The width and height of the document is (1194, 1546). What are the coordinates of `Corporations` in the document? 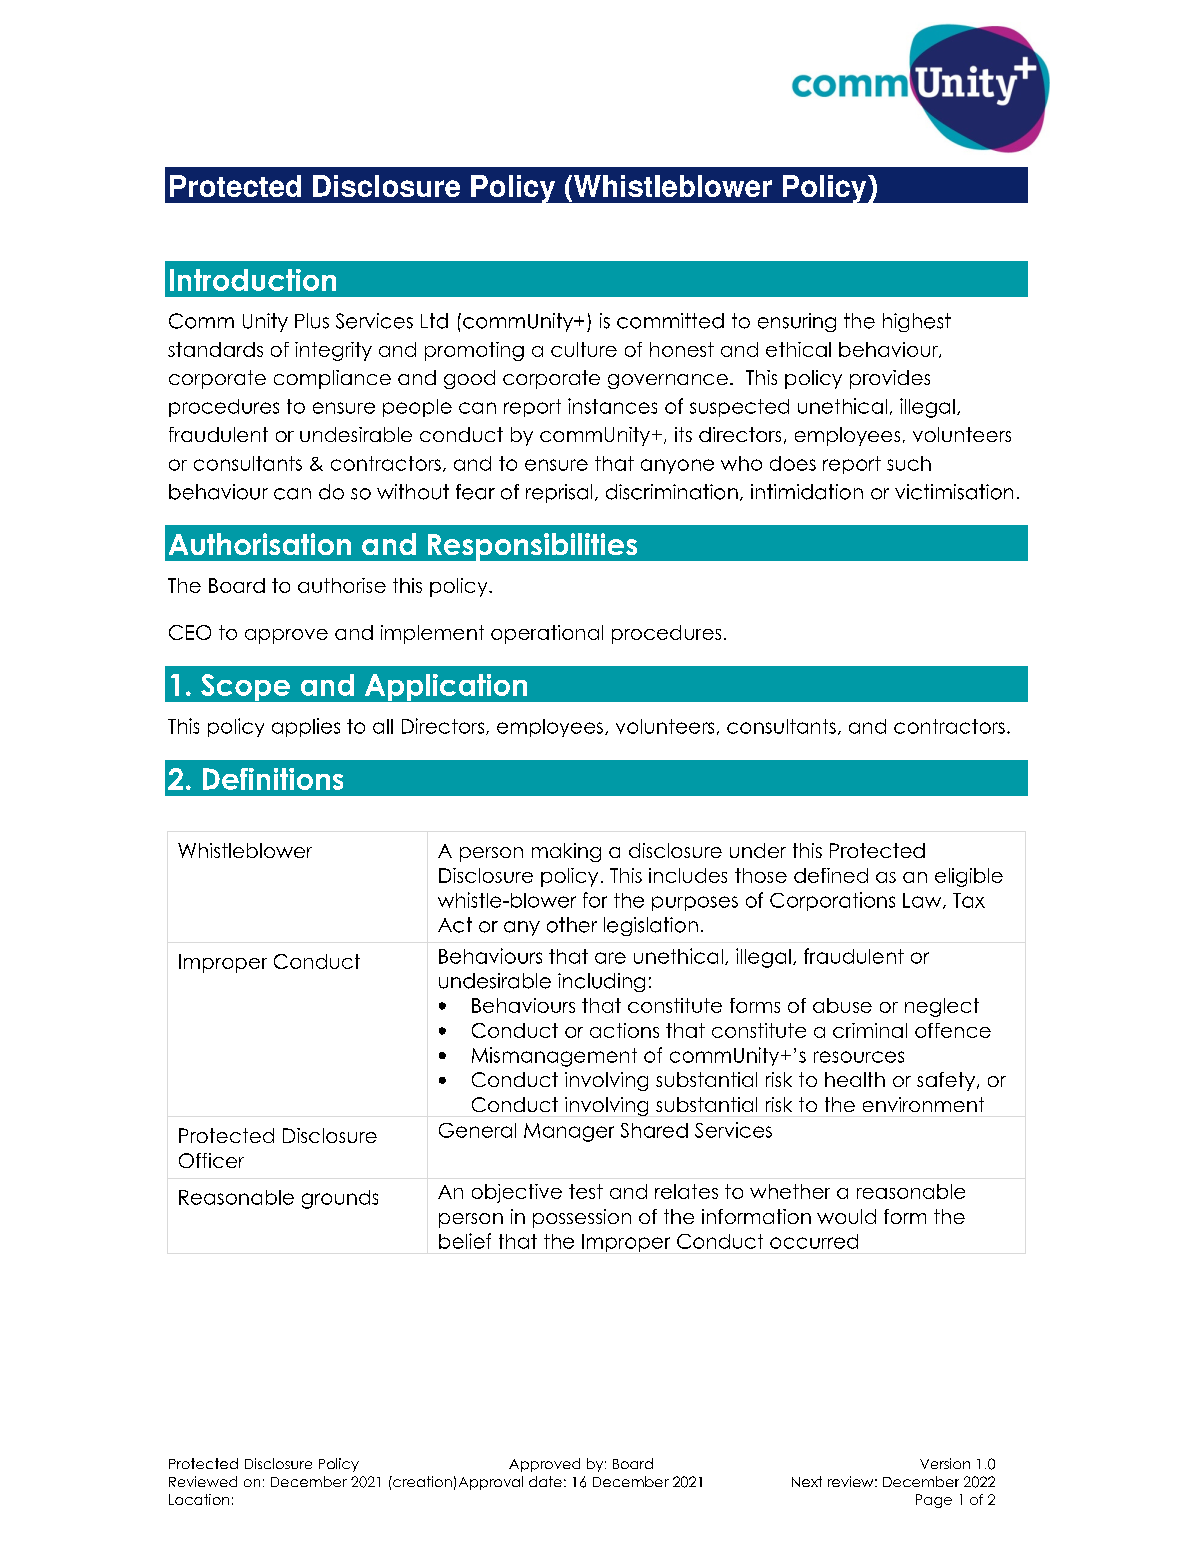 It's located at (832, 901).
